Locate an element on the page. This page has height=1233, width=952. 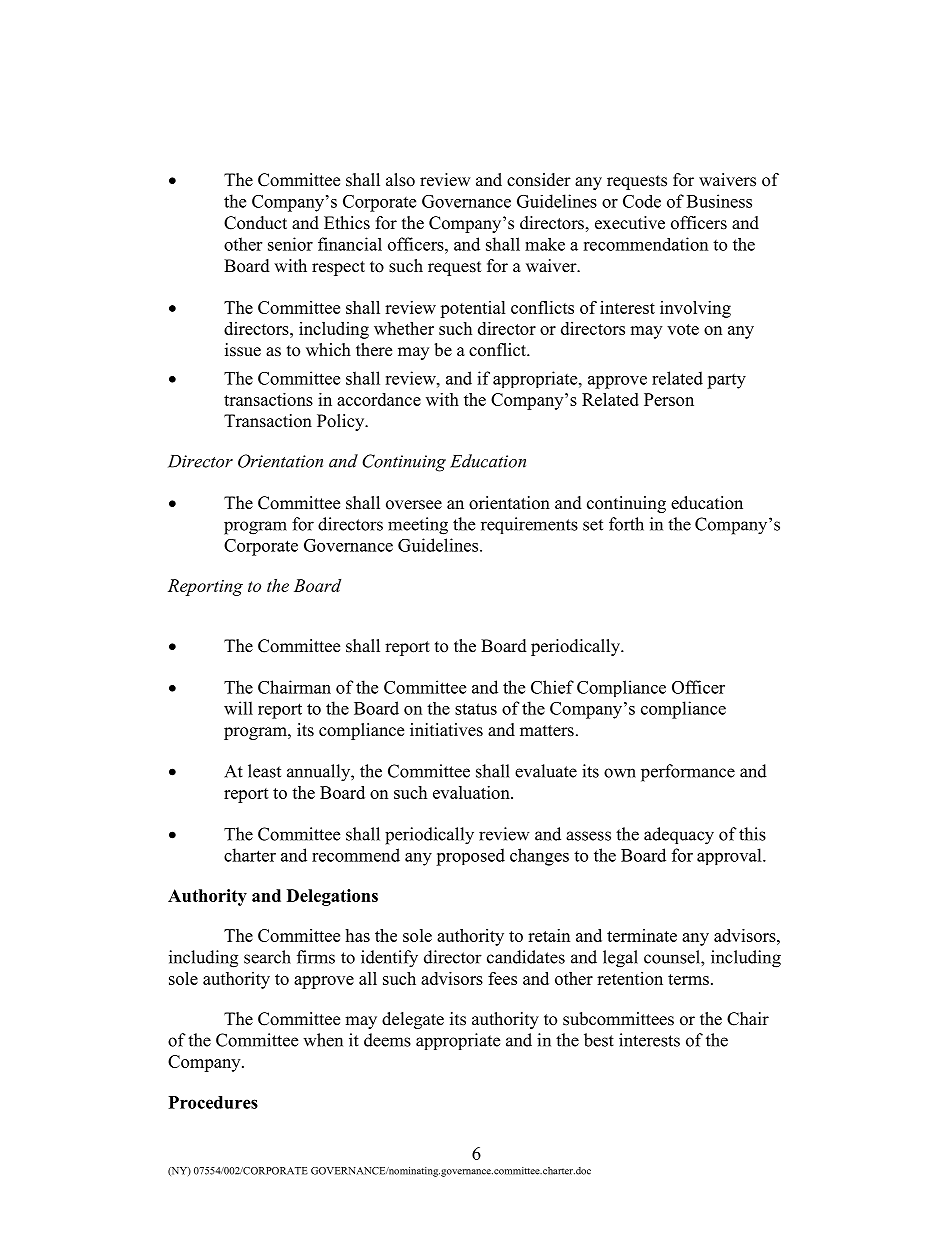
consider is located at coordinates (539, 180).
